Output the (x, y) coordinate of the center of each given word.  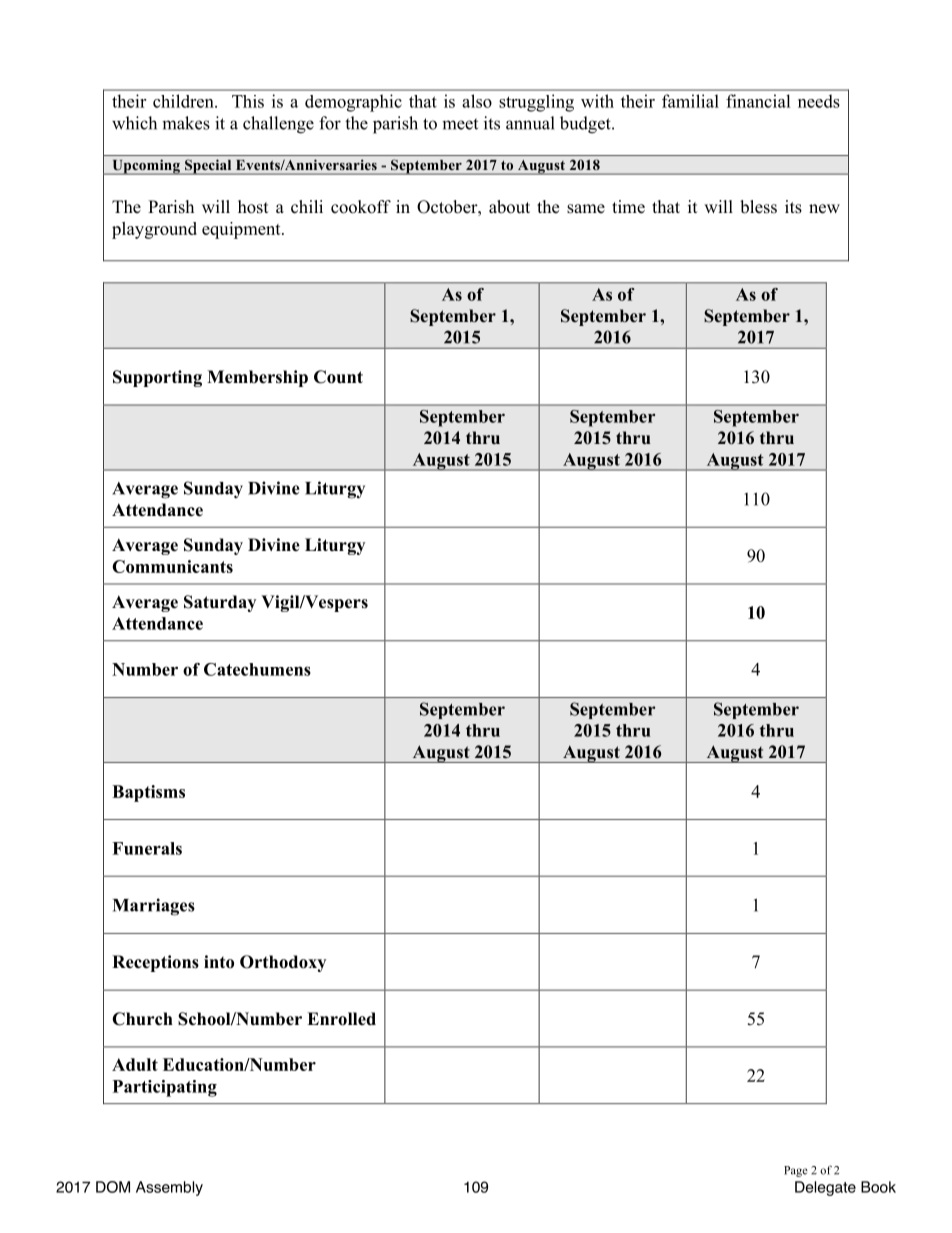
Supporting (157, 378)
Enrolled (341, 1019)
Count (338, 377)
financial (758, 101)
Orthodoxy (283, 963)
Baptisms (148, 793)
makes (186, 123)
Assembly (169, 1188)
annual (530, 123)
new (824, 209)
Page (796, 1171)
